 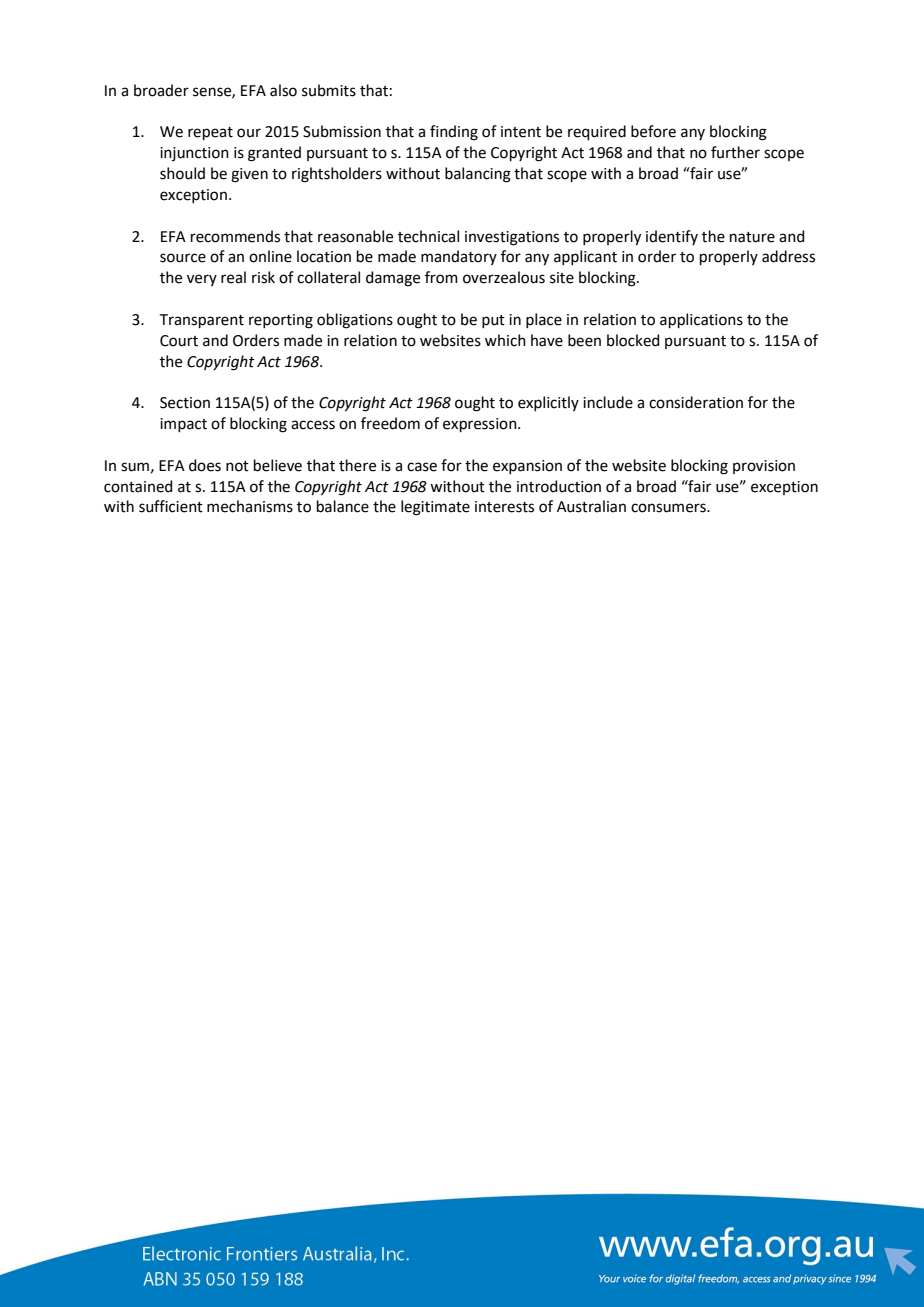 I want to click on mechanisms, so click(x=250, y=506).
